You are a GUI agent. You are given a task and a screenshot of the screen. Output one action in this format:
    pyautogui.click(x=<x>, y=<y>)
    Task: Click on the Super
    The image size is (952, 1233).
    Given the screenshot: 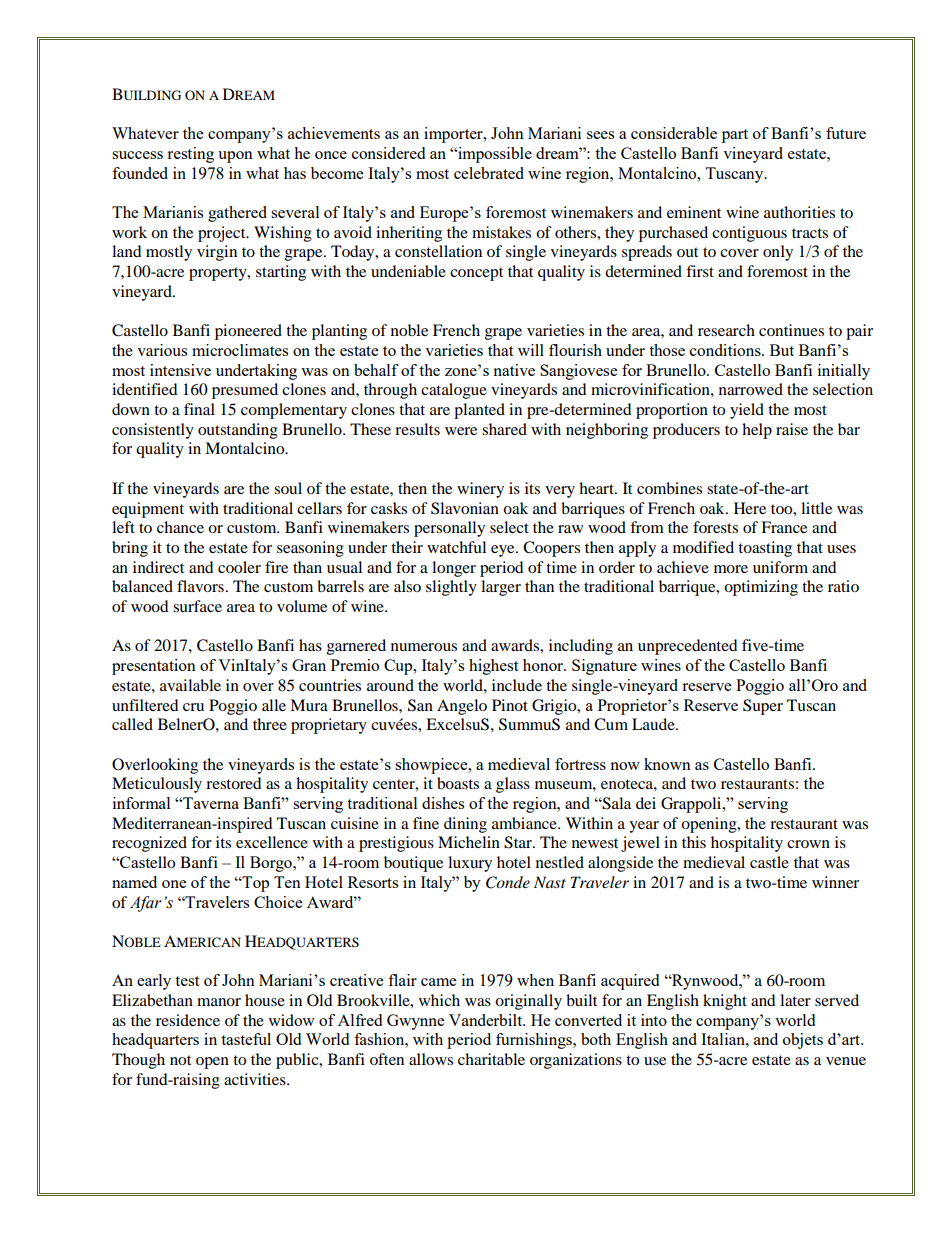 What is the action you would take?
    pyautogui.click(x=763, y=707)
